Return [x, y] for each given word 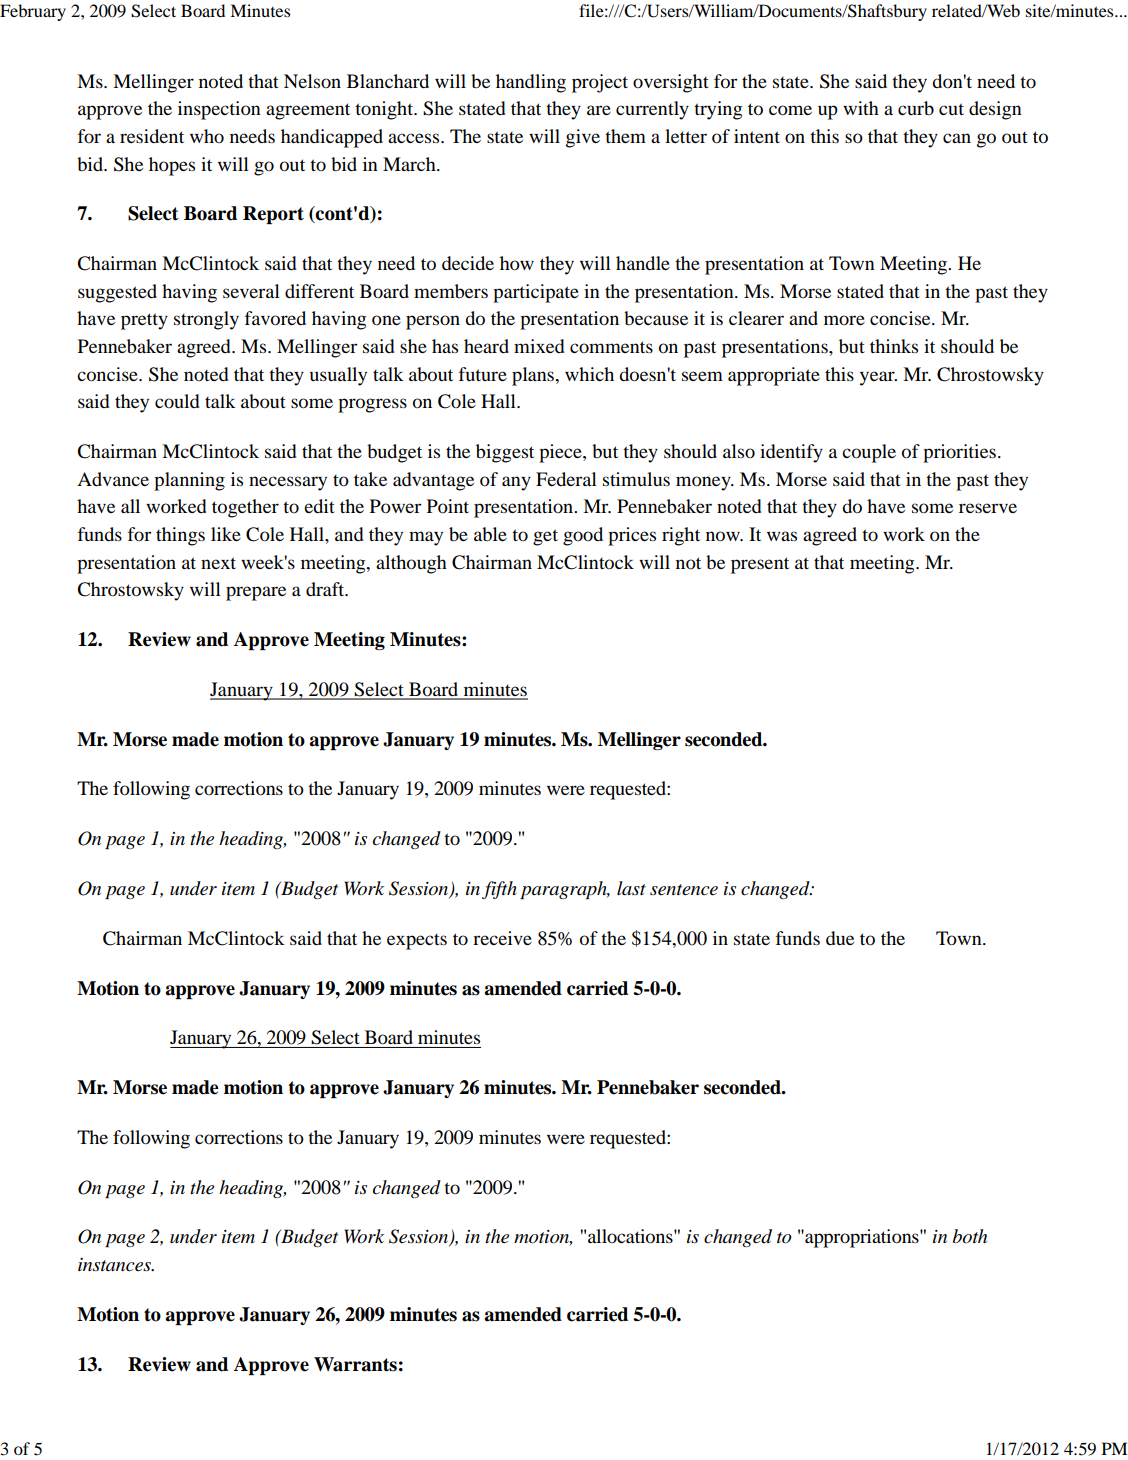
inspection [219, 110]
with [861, 108]
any [516, 483]
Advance [113, 479]
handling [531, 83]
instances [115, 1265]
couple [869, 453]
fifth [499, 890]
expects [417, 942]
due [840, 938]
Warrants [355, 1364]
